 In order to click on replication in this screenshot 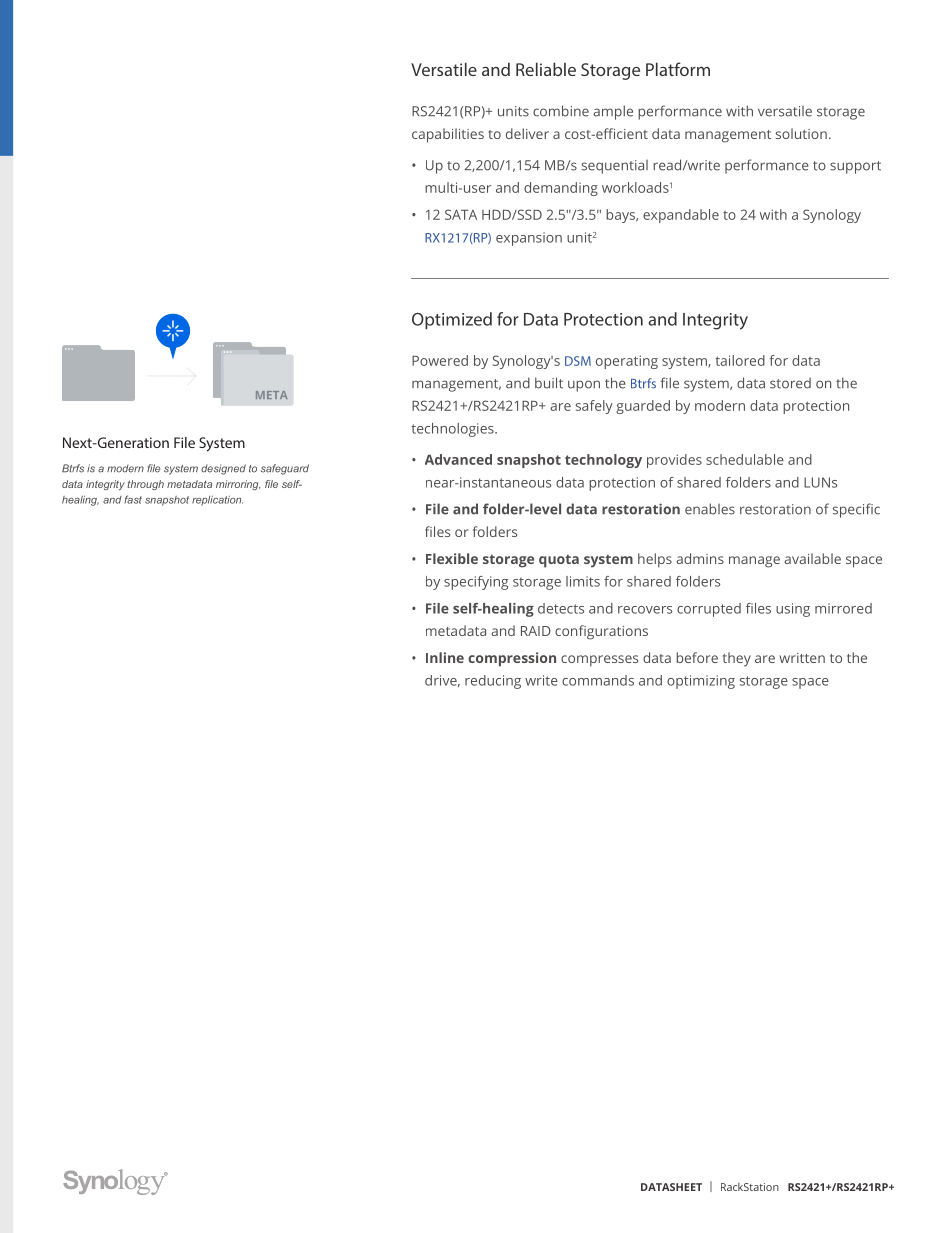, I will do `click(217, 501)`.
